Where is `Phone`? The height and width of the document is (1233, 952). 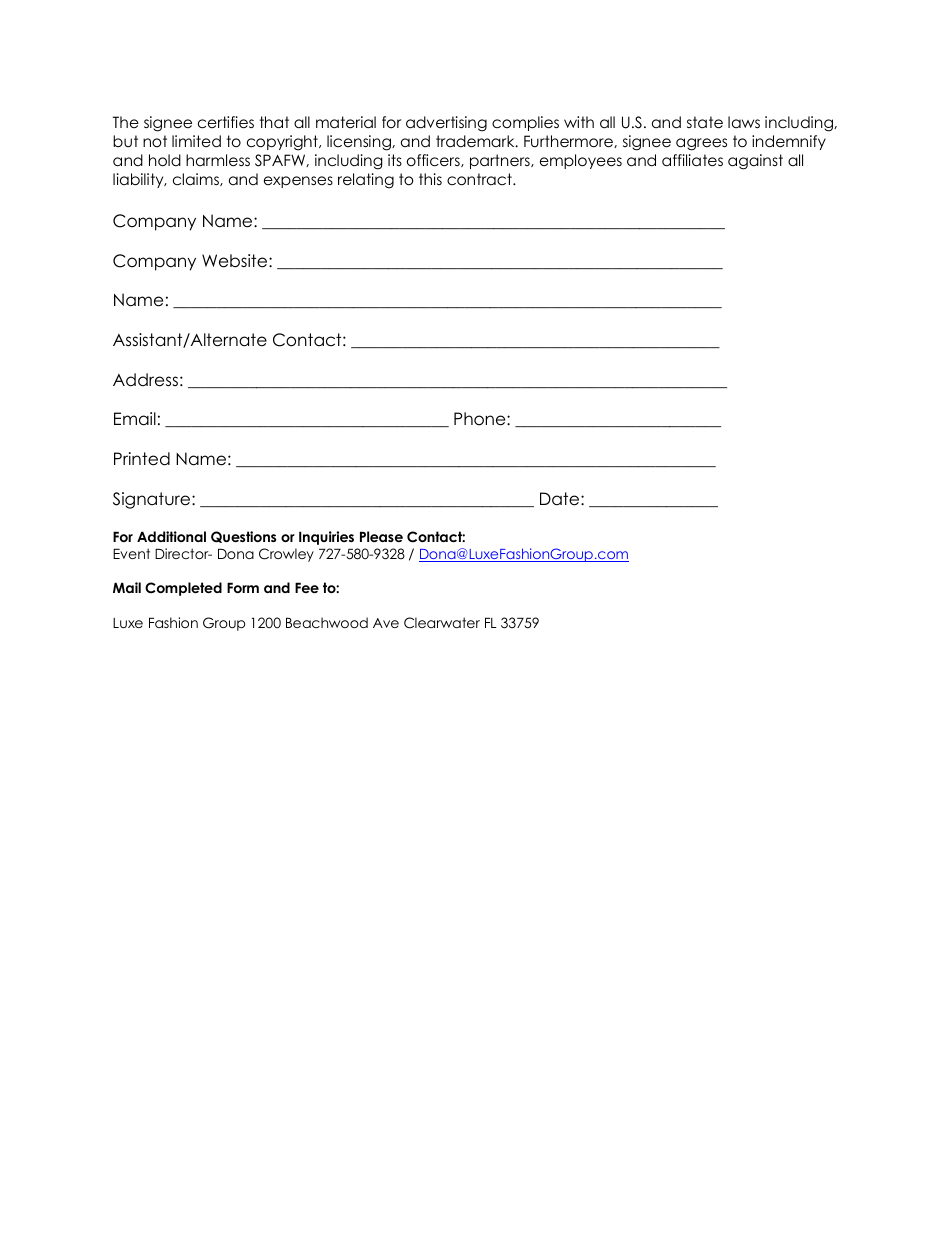 Phone is located at coordinates (481, 419).
